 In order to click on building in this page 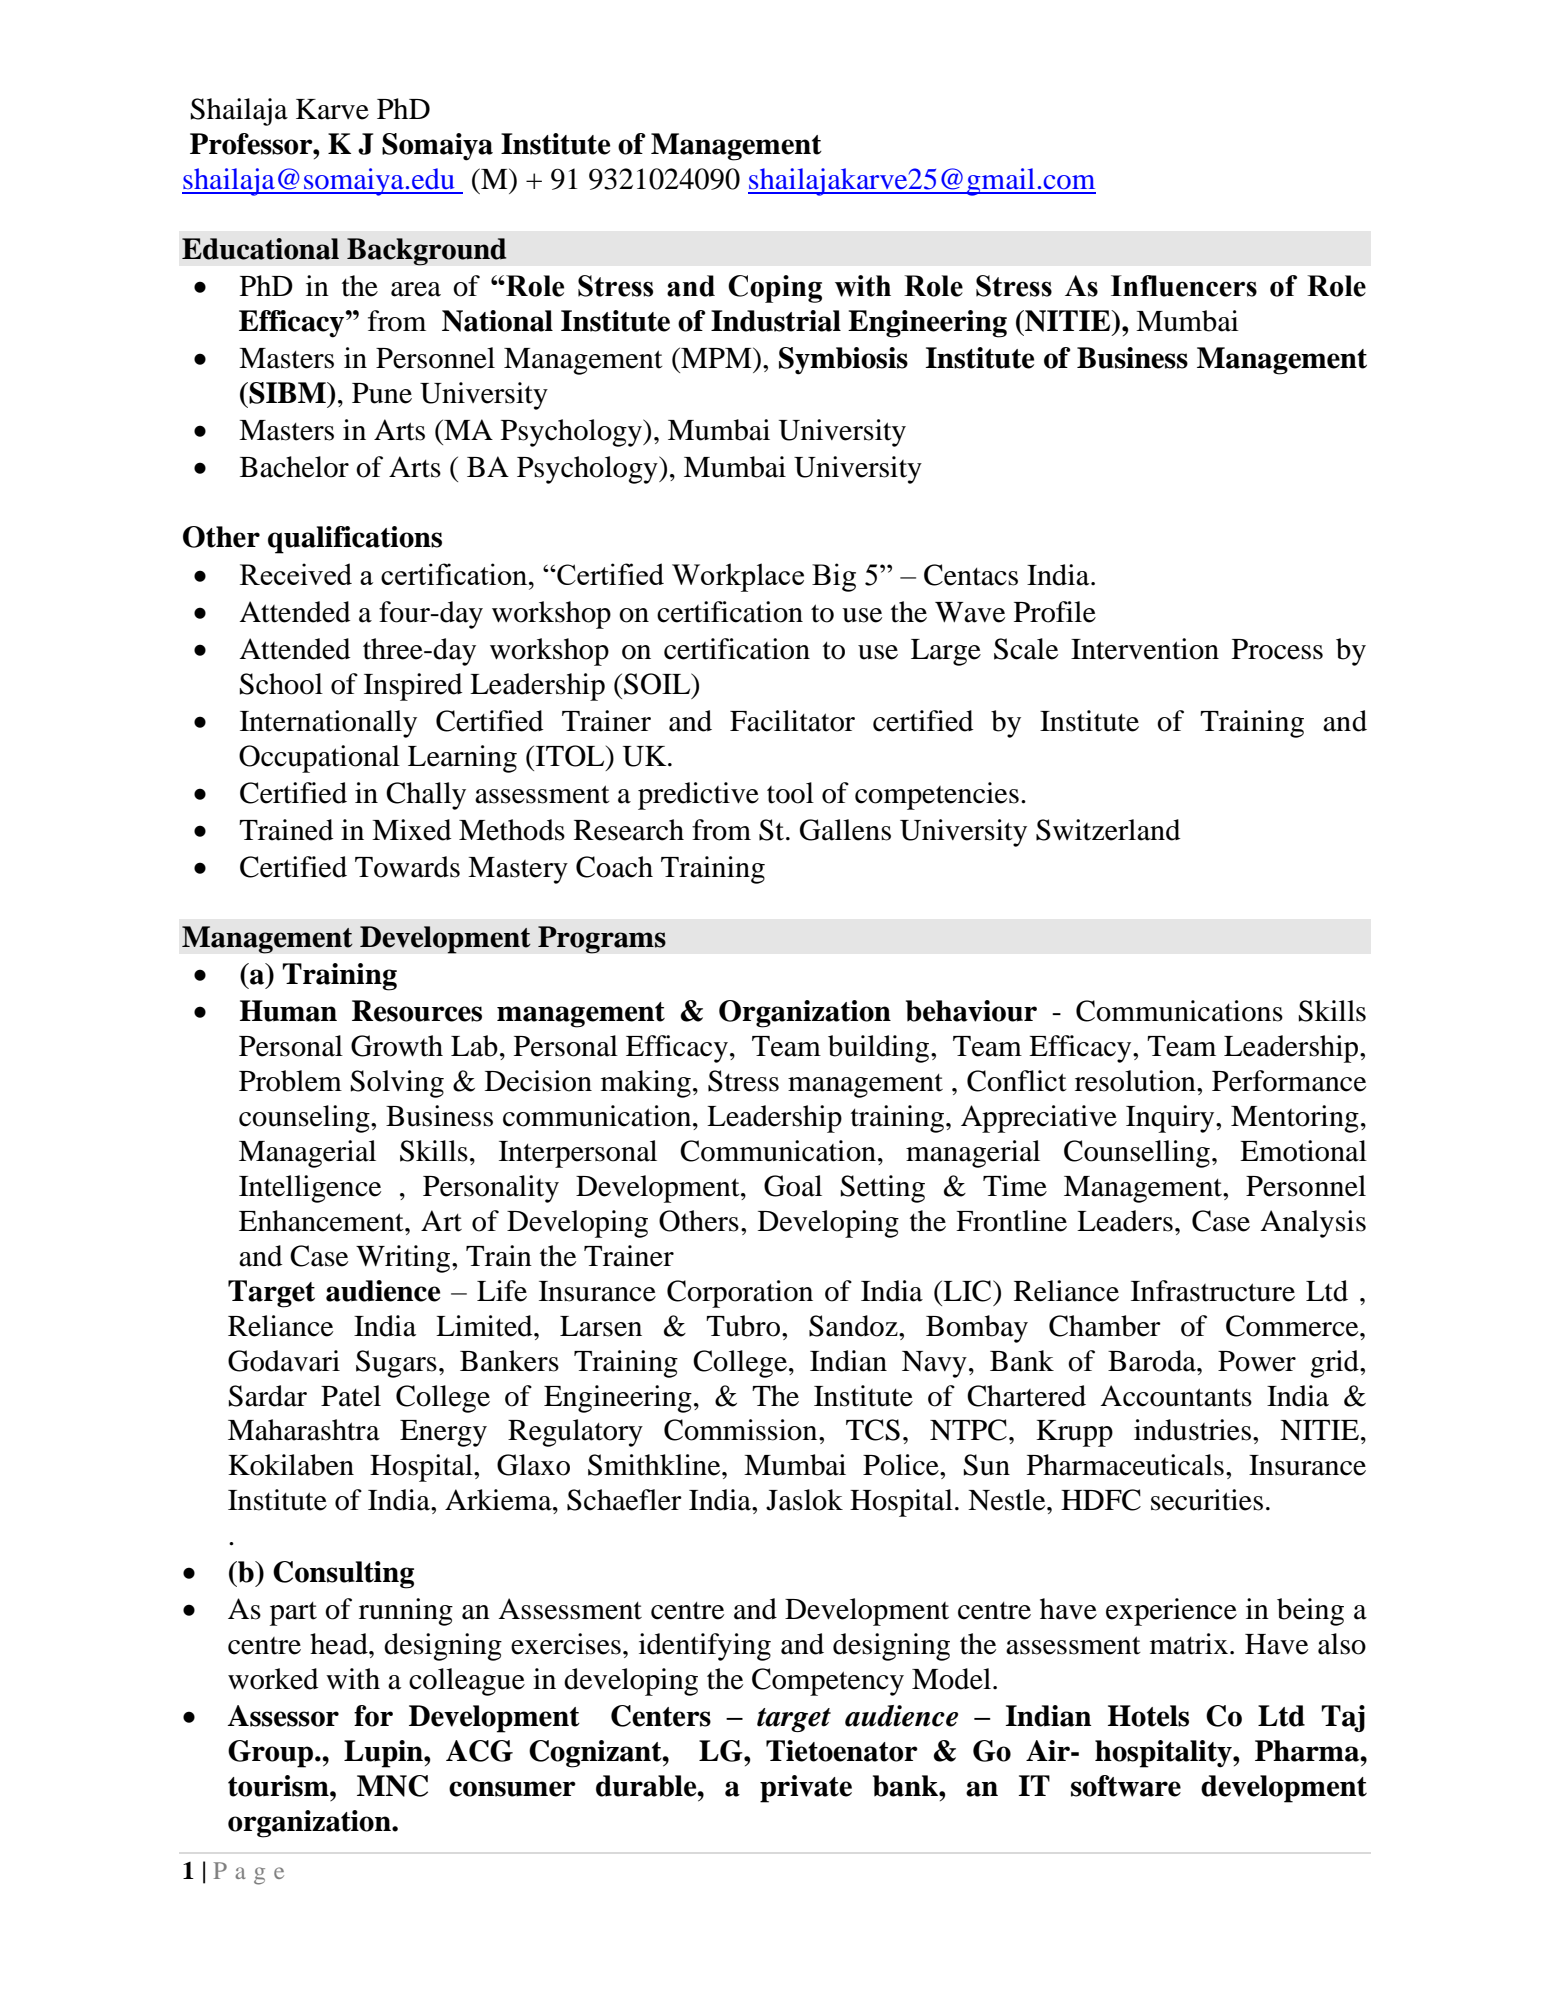, I will do `click(880, 1049)`.
